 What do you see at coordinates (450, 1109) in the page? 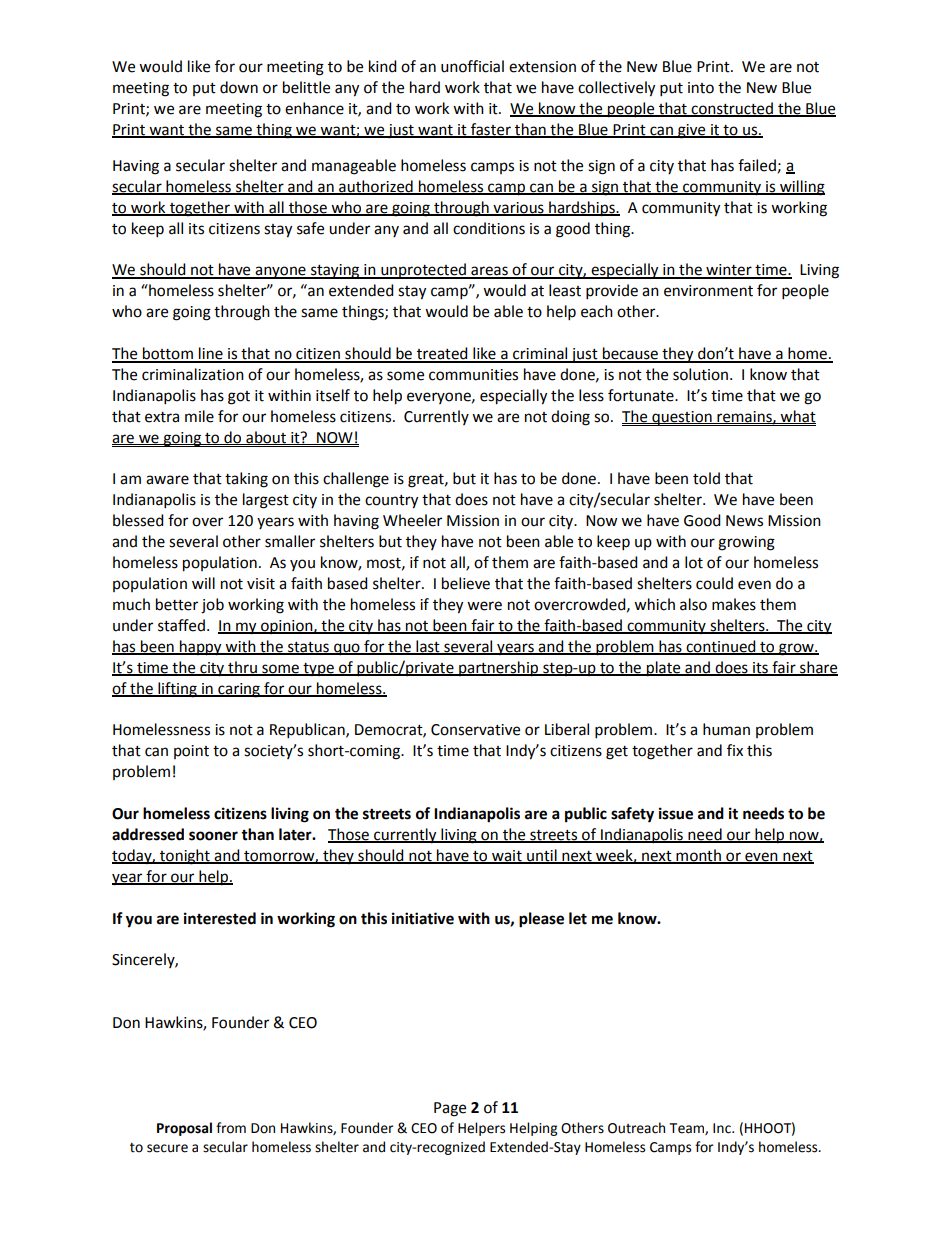
I see `Page` at bounding box center [450, 1109].
